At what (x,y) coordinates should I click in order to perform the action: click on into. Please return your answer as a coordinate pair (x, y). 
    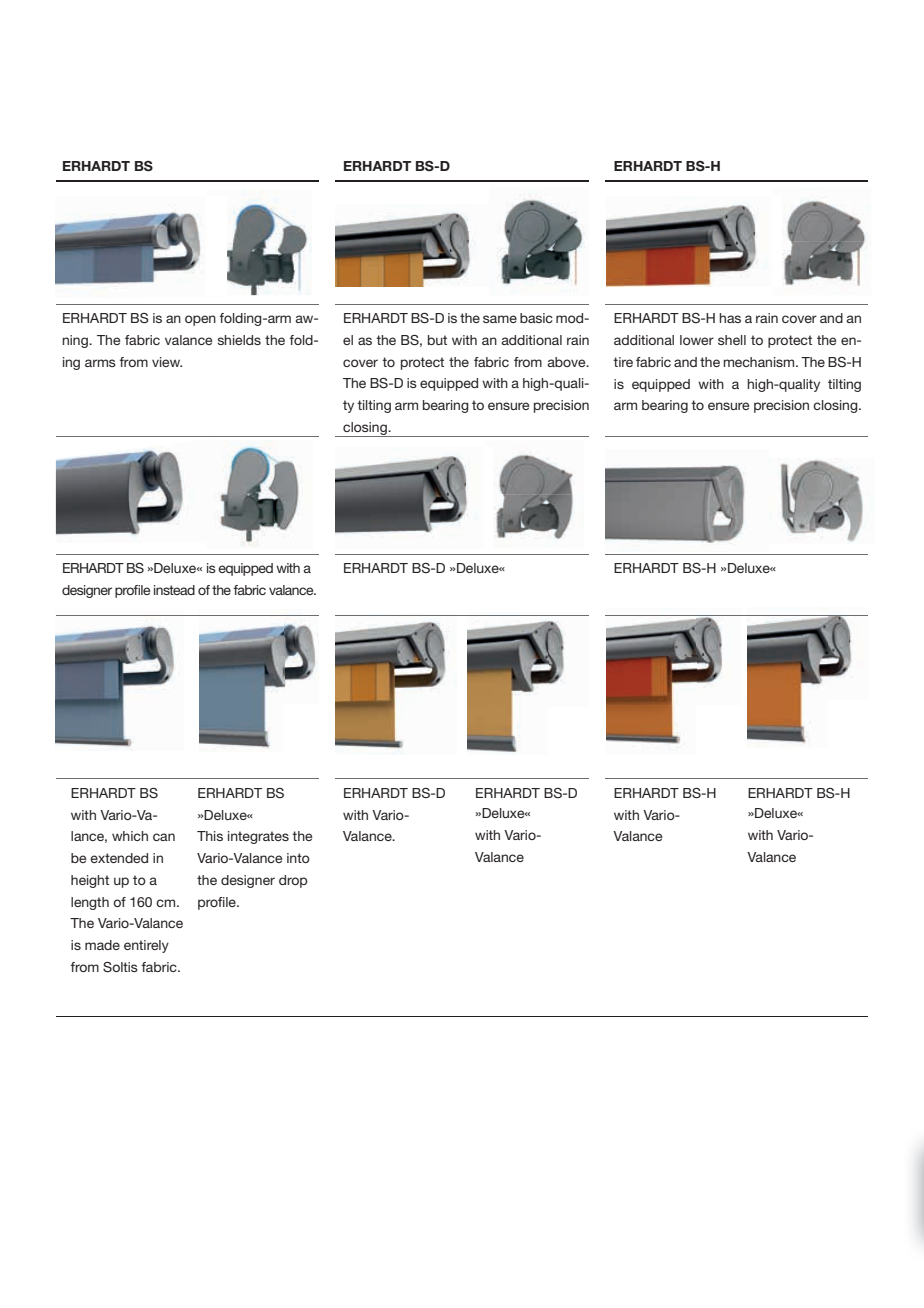
    Looking at the image, I should click on (298, 858).
